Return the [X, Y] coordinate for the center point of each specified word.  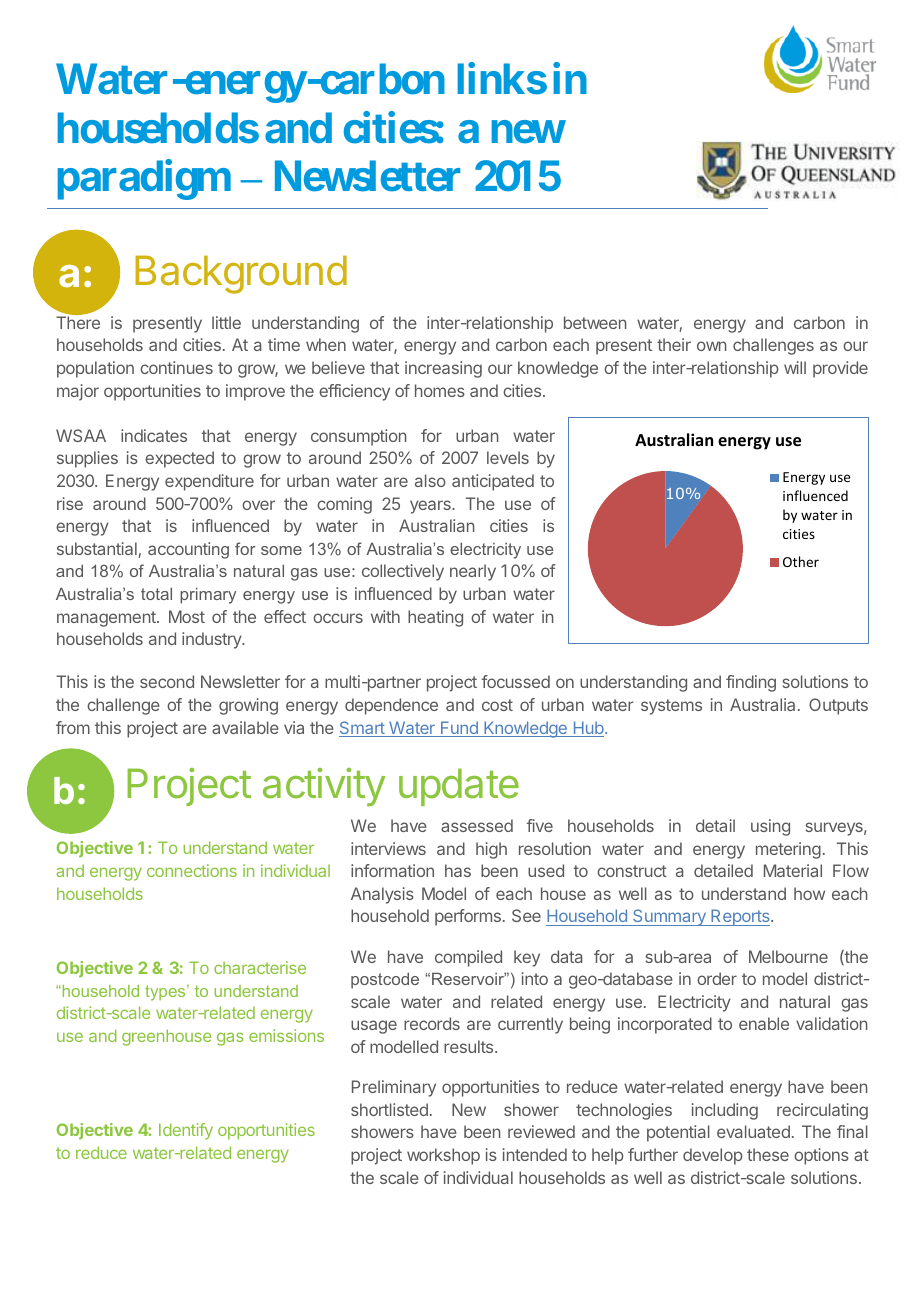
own [712, 346]
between [595, 322]
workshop [443, 1156]
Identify [186, 1131]
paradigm [144, 180]
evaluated [753, 1131]
